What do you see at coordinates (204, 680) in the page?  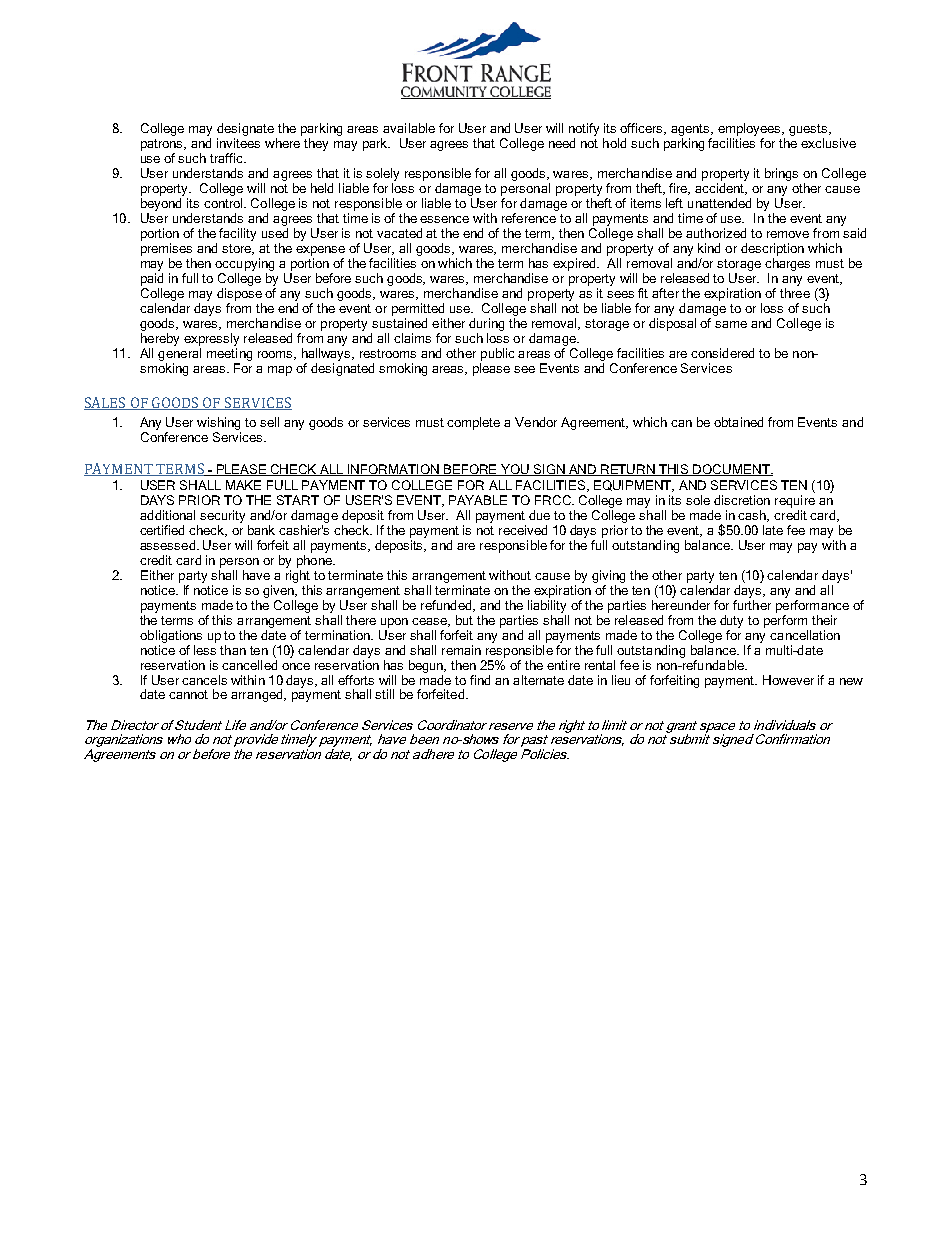 I see `cancels` at bounding box center [204, 680].
